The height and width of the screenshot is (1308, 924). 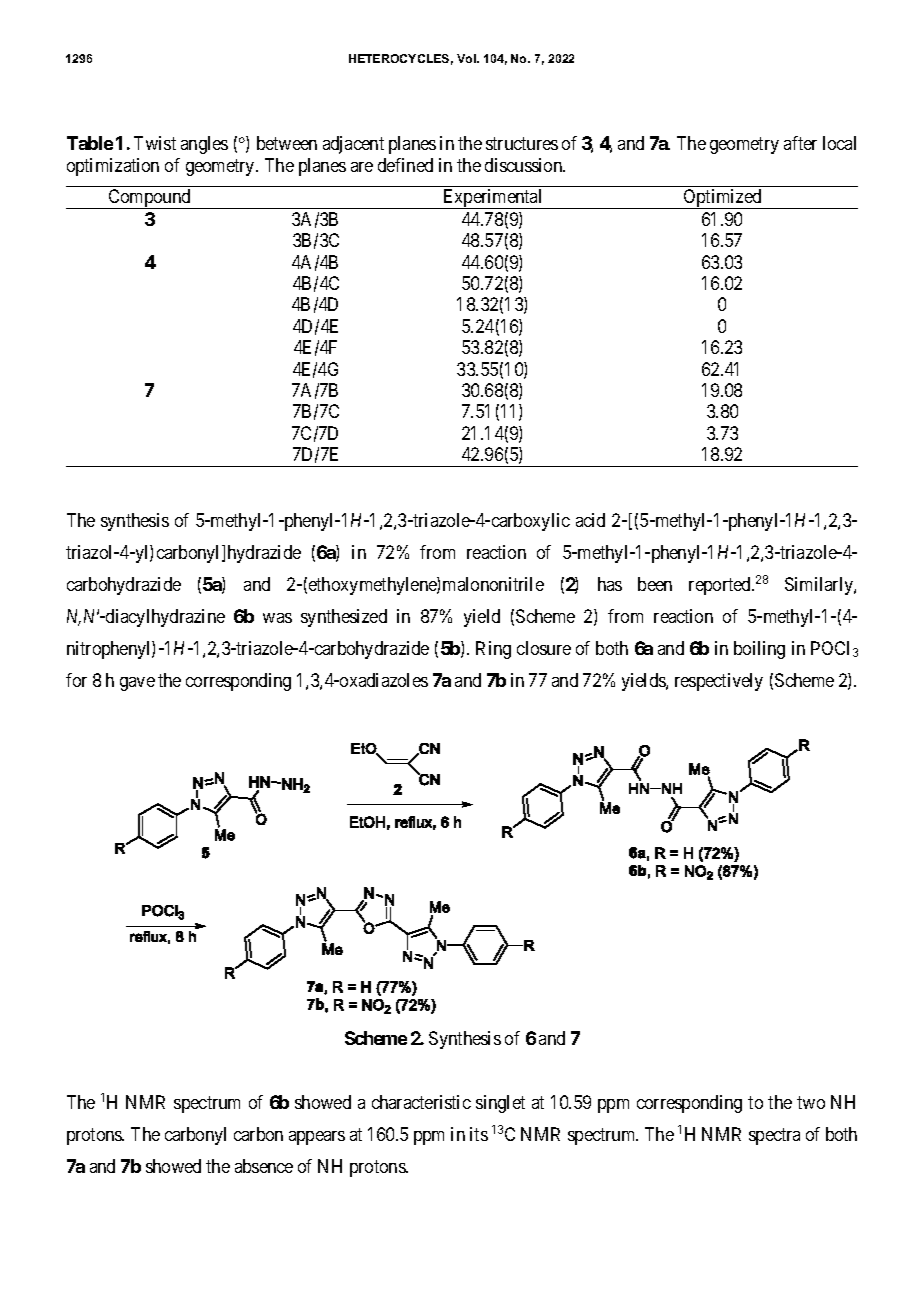 What do you see at coordinates (800, 143) in the screenshot?
I see `after` at bounding box center [800, 143].
